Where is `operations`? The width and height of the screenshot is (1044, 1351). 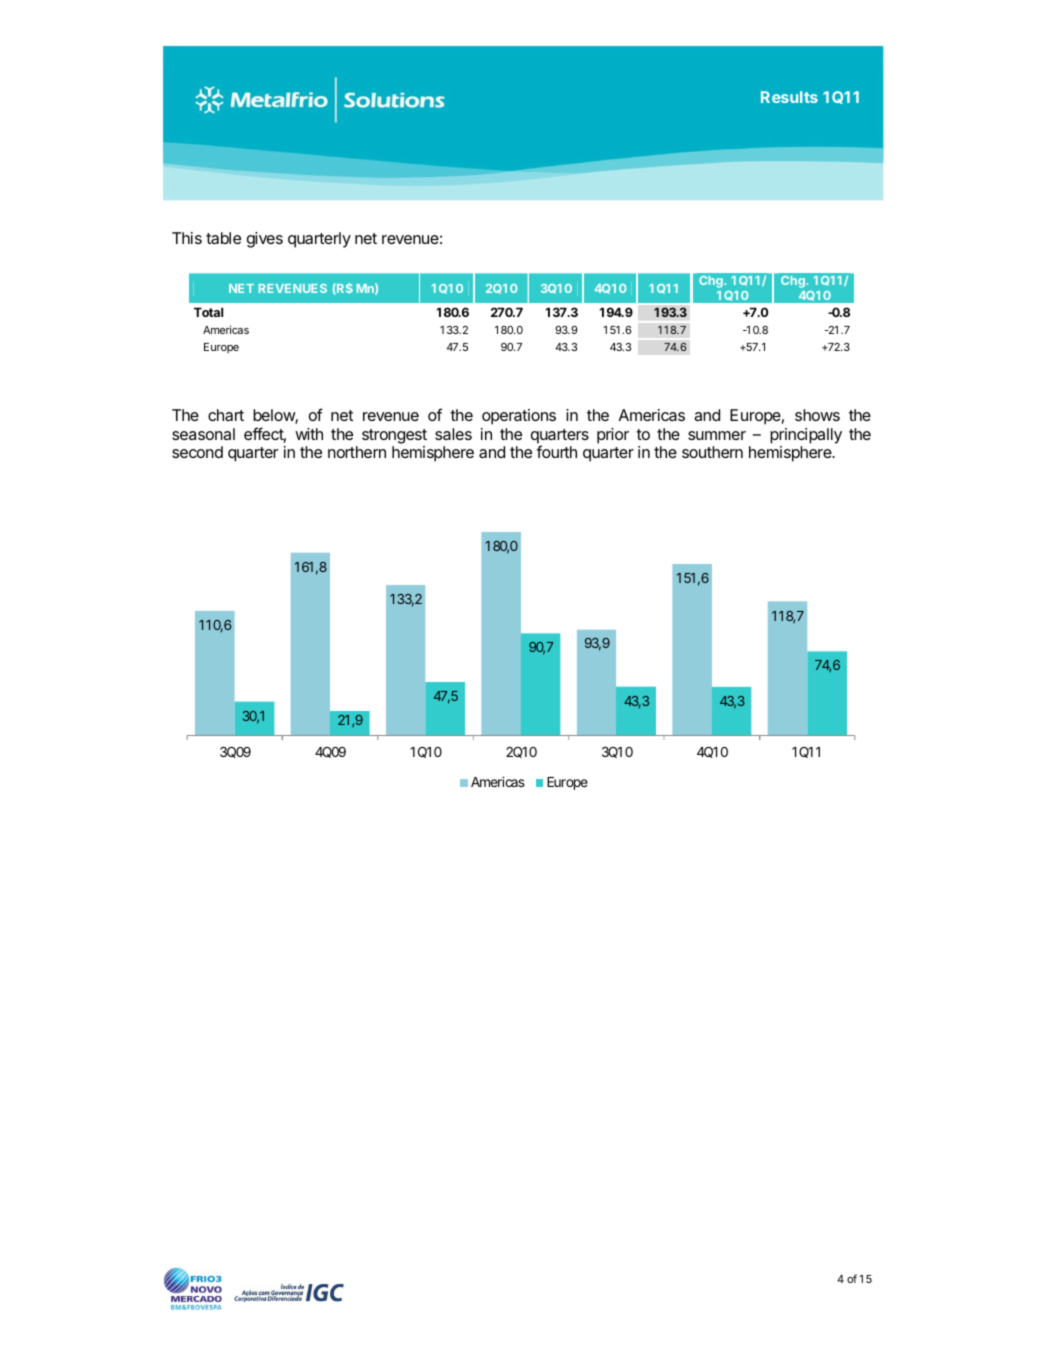 operations is located at coordinates (519, 417).
